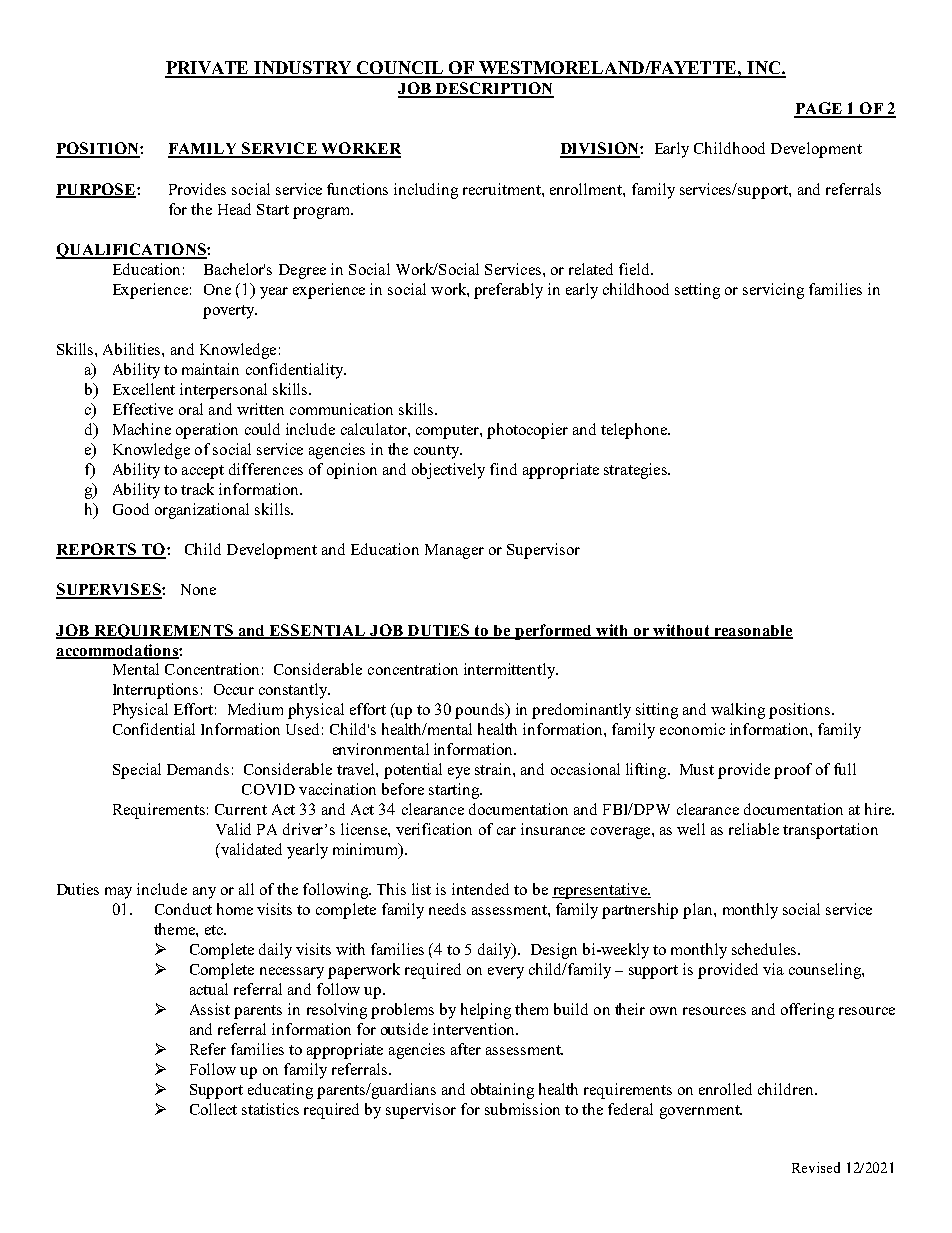 The image size is (952, 1233). What do you see at coordinates (554, 632) in the document?
I see `performed` at bounding box center [554, 632].
